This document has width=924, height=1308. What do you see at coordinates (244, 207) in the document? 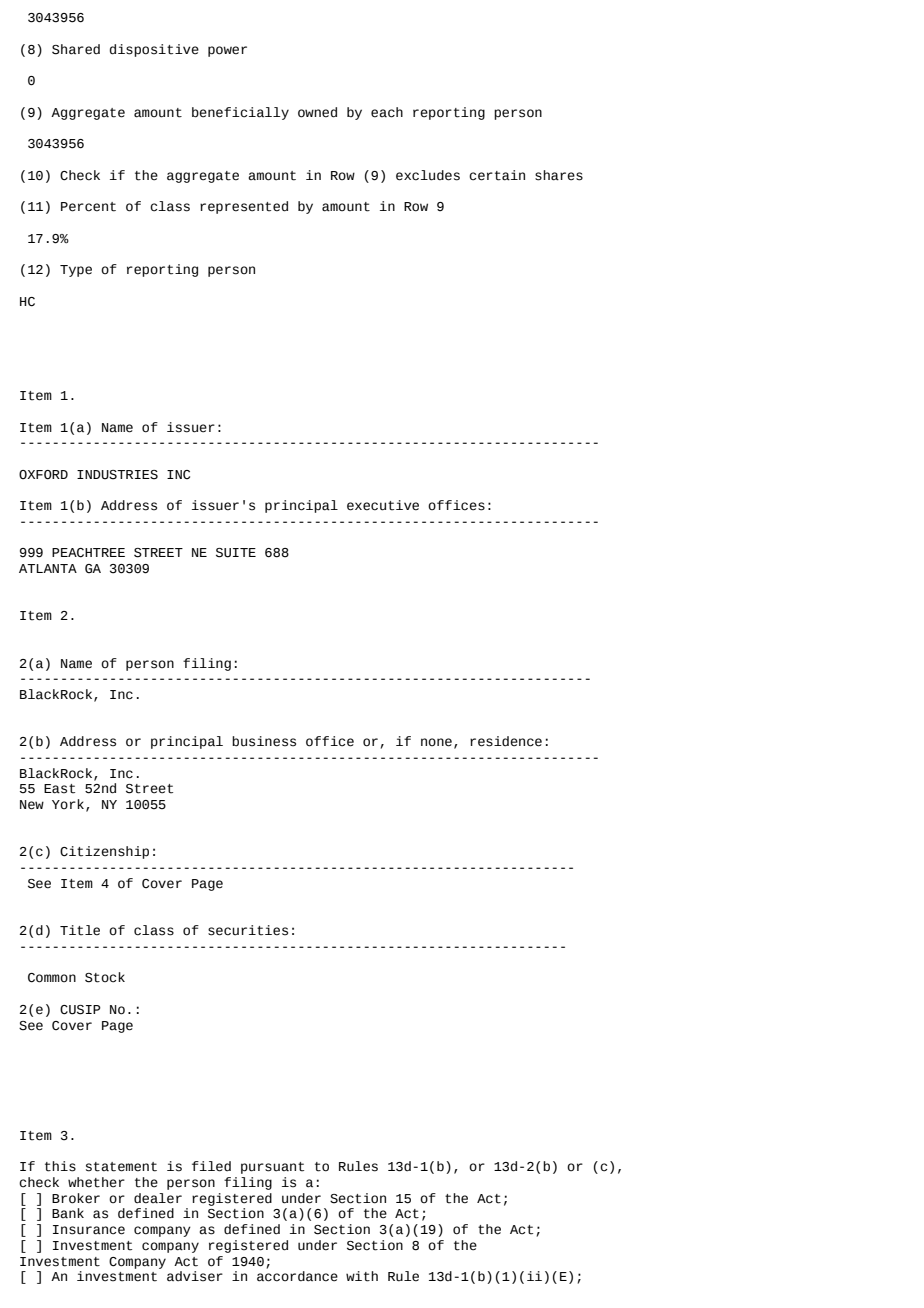
I see `represented` at bounding box center [244, 207].
